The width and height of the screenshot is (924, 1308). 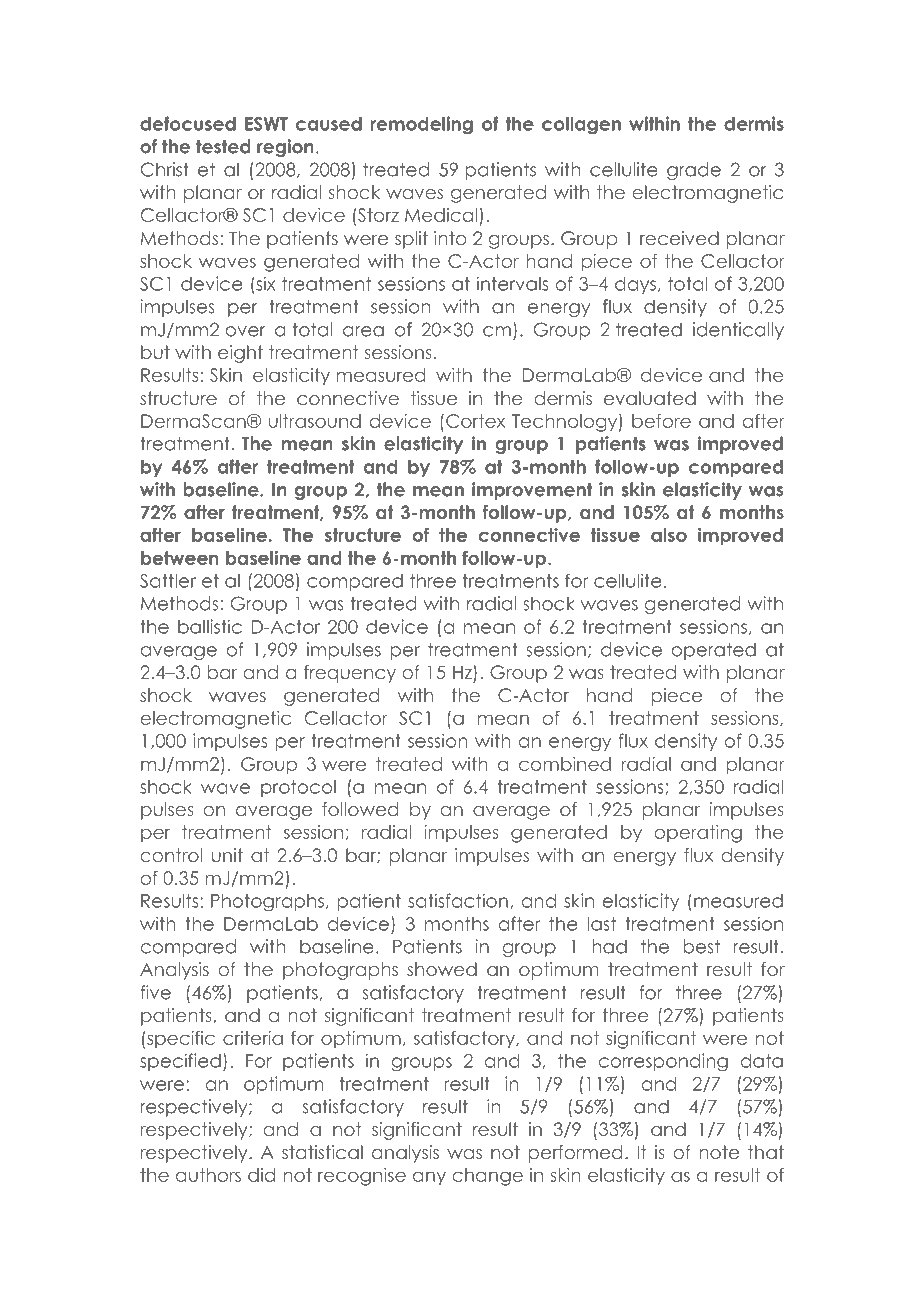 What do you see at coordinates (223, 146) in the screenshot?
I see `tested` at bounding box center [223, 146].
